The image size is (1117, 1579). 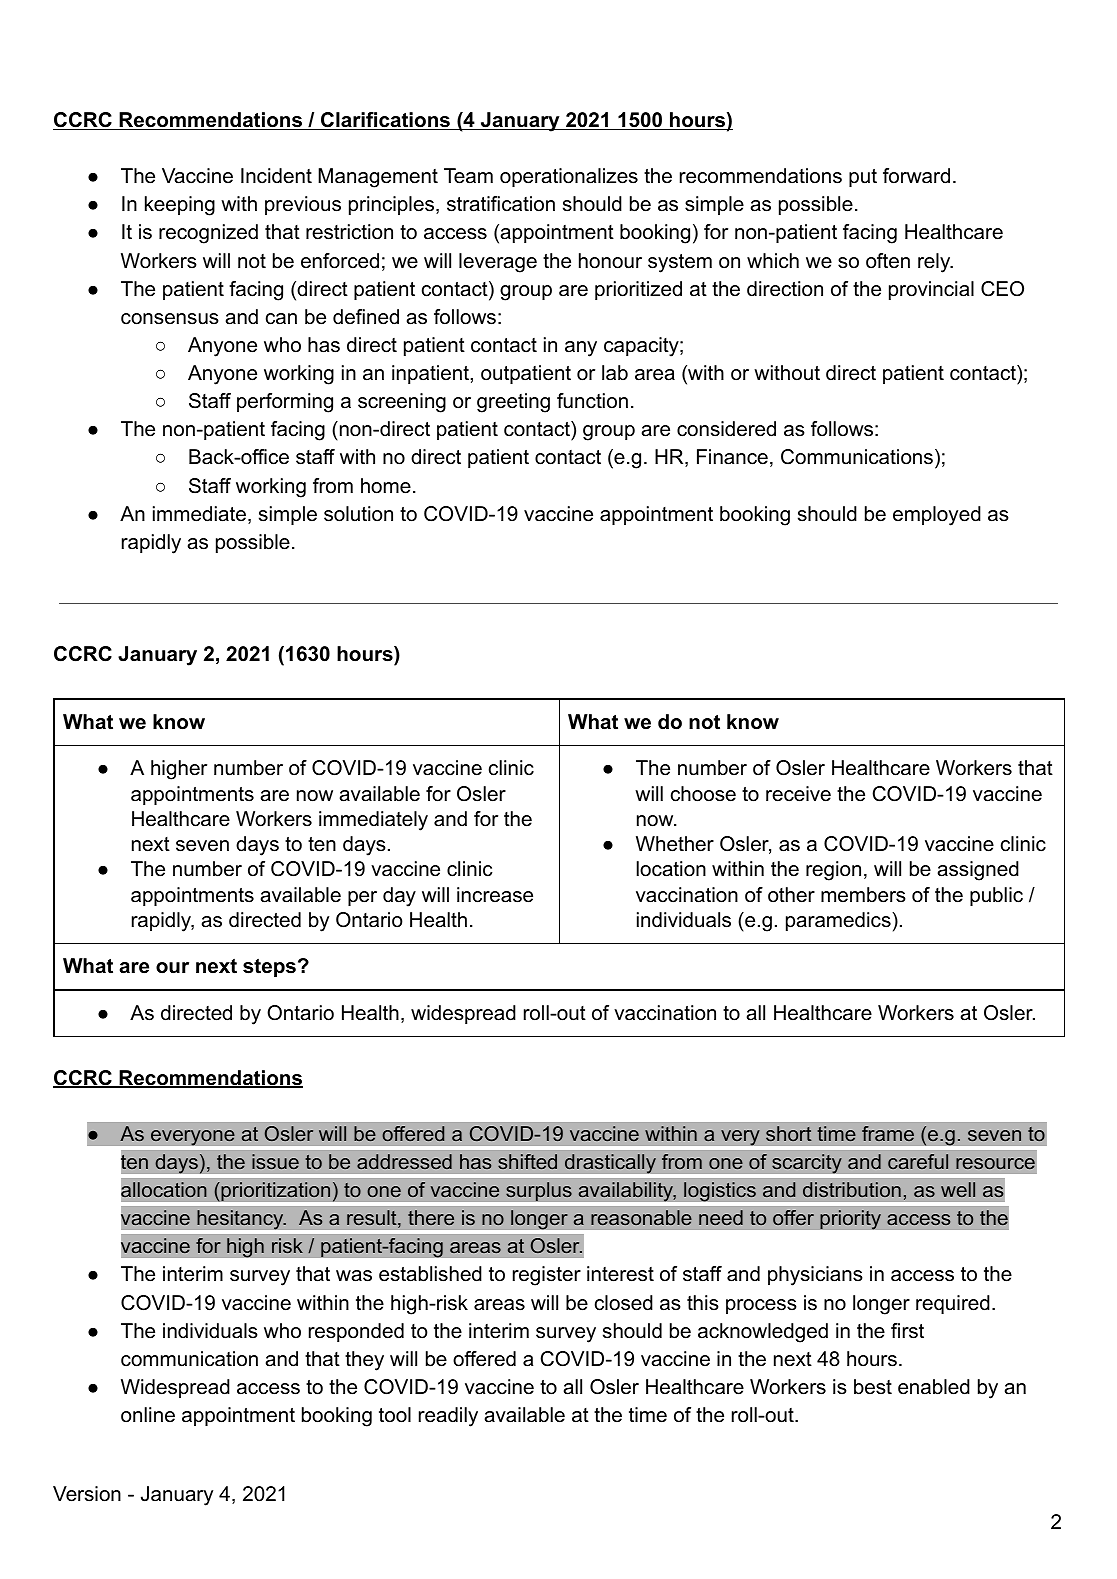 What do you see at coordinates (501, 204) in the image?
I see `stratification` at bounding box center [501, 204].
